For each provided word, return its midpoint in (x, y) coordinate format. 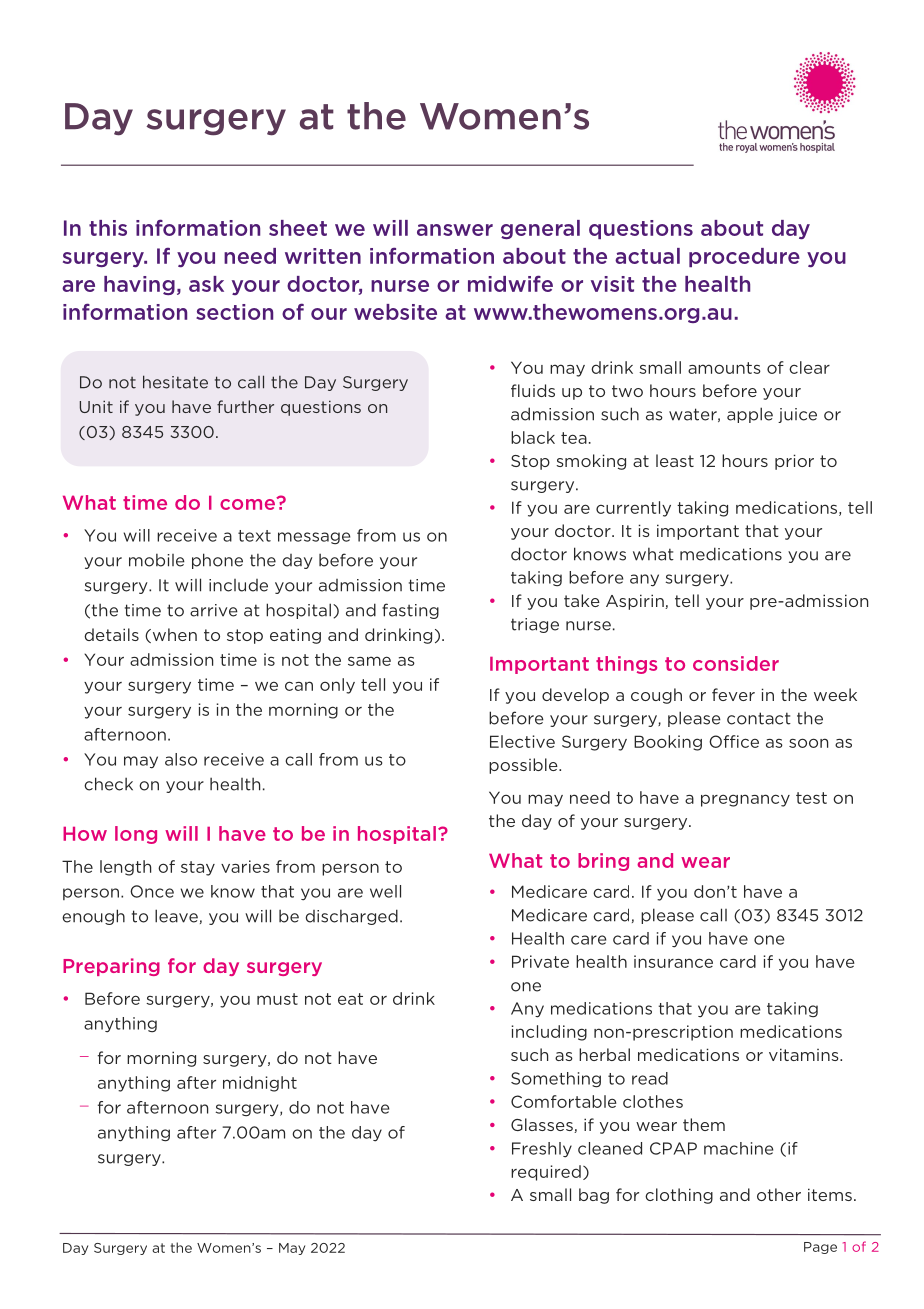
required (546, 1173)
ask (206, 284)
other (779, 1194)
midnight (260, 1084)
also (181, 759)
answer (455, 230)
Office (734, 741)
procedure (744, 257)
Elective (522, 741)
